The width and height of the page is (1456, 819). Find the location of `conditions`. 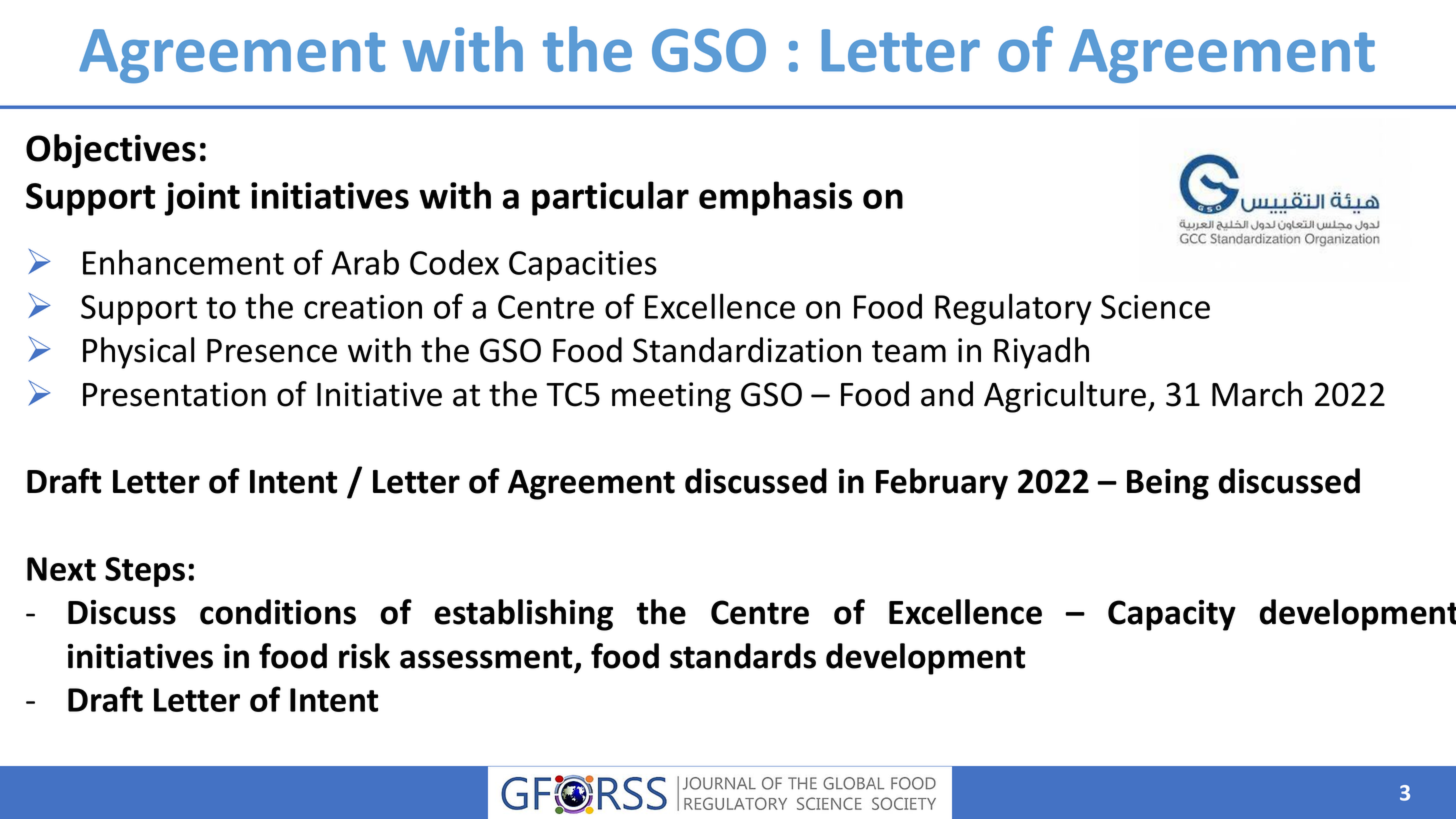

conditions is located at coordinates (278, 612).
